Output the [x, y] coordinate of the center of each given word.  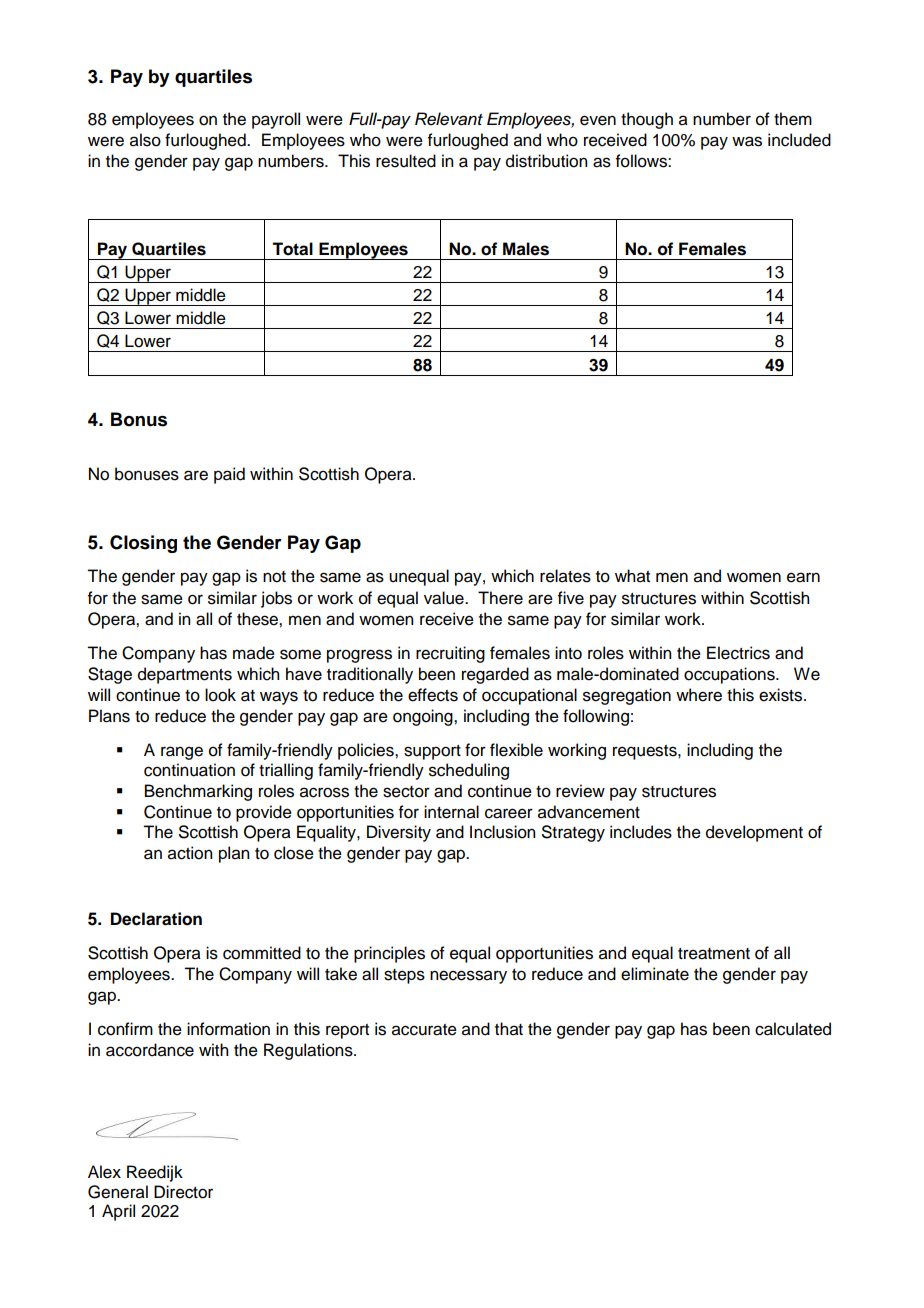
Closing [143, 544]
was [747, 141]
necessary [468, 977]
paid [229, 475]
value [445, 598]
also [145, 140]
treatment [714, 954]
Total [292, 249]
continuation [189, 770]
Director [183, 1192]
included [799, 140]
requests [646, 752]
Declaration [156, 919]
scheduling [469, 771]
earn [803, 577]
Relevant [449, 119]
